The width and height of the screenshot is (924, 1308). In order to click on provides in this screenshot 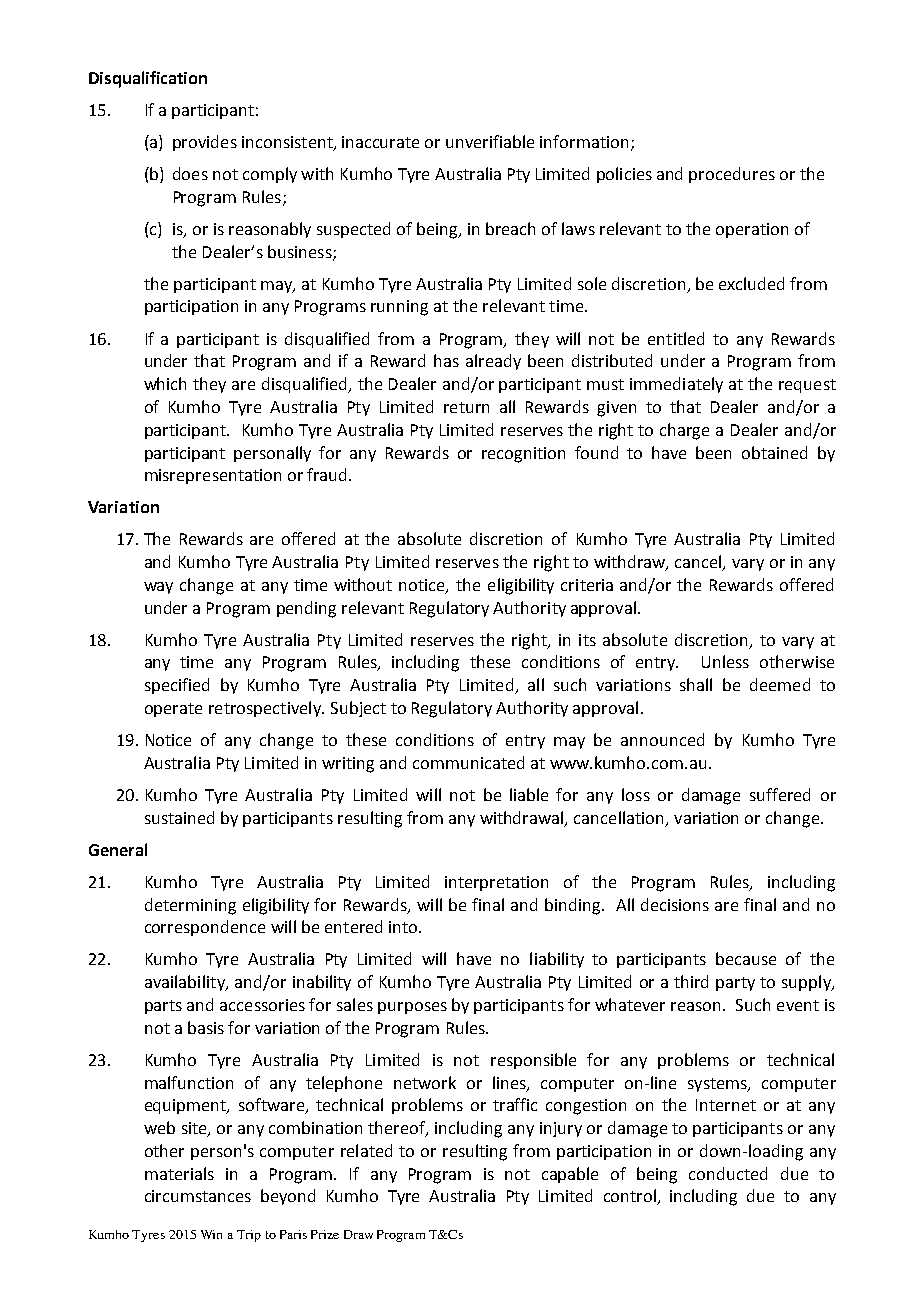, I will do `click(205, 143)`.
